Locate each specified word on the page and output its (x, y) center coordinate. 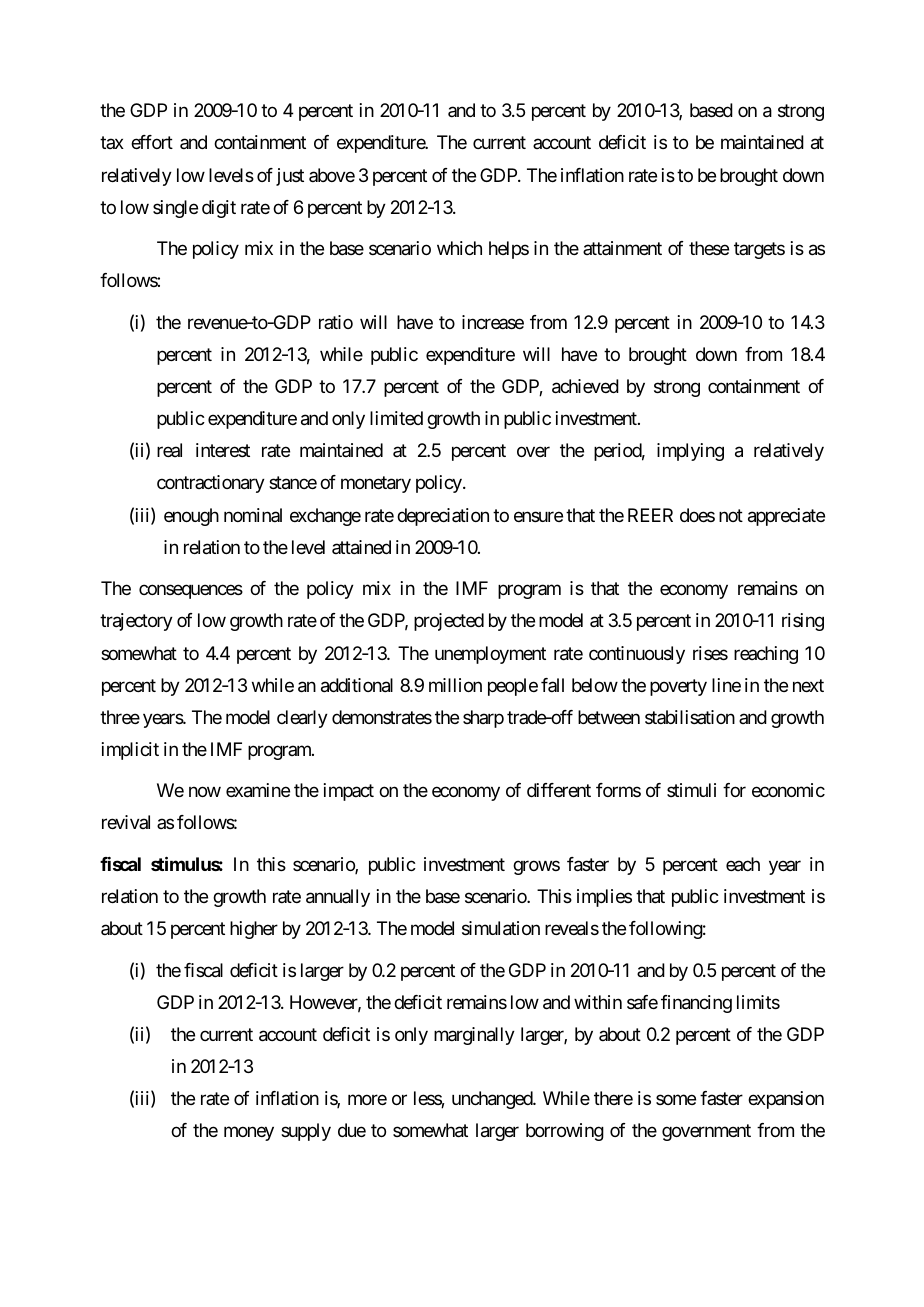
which (459, 248)
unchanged (493, 1100)
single (175, 209)
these (709, 248)
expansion (786, 1100)
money (249, 1134)
